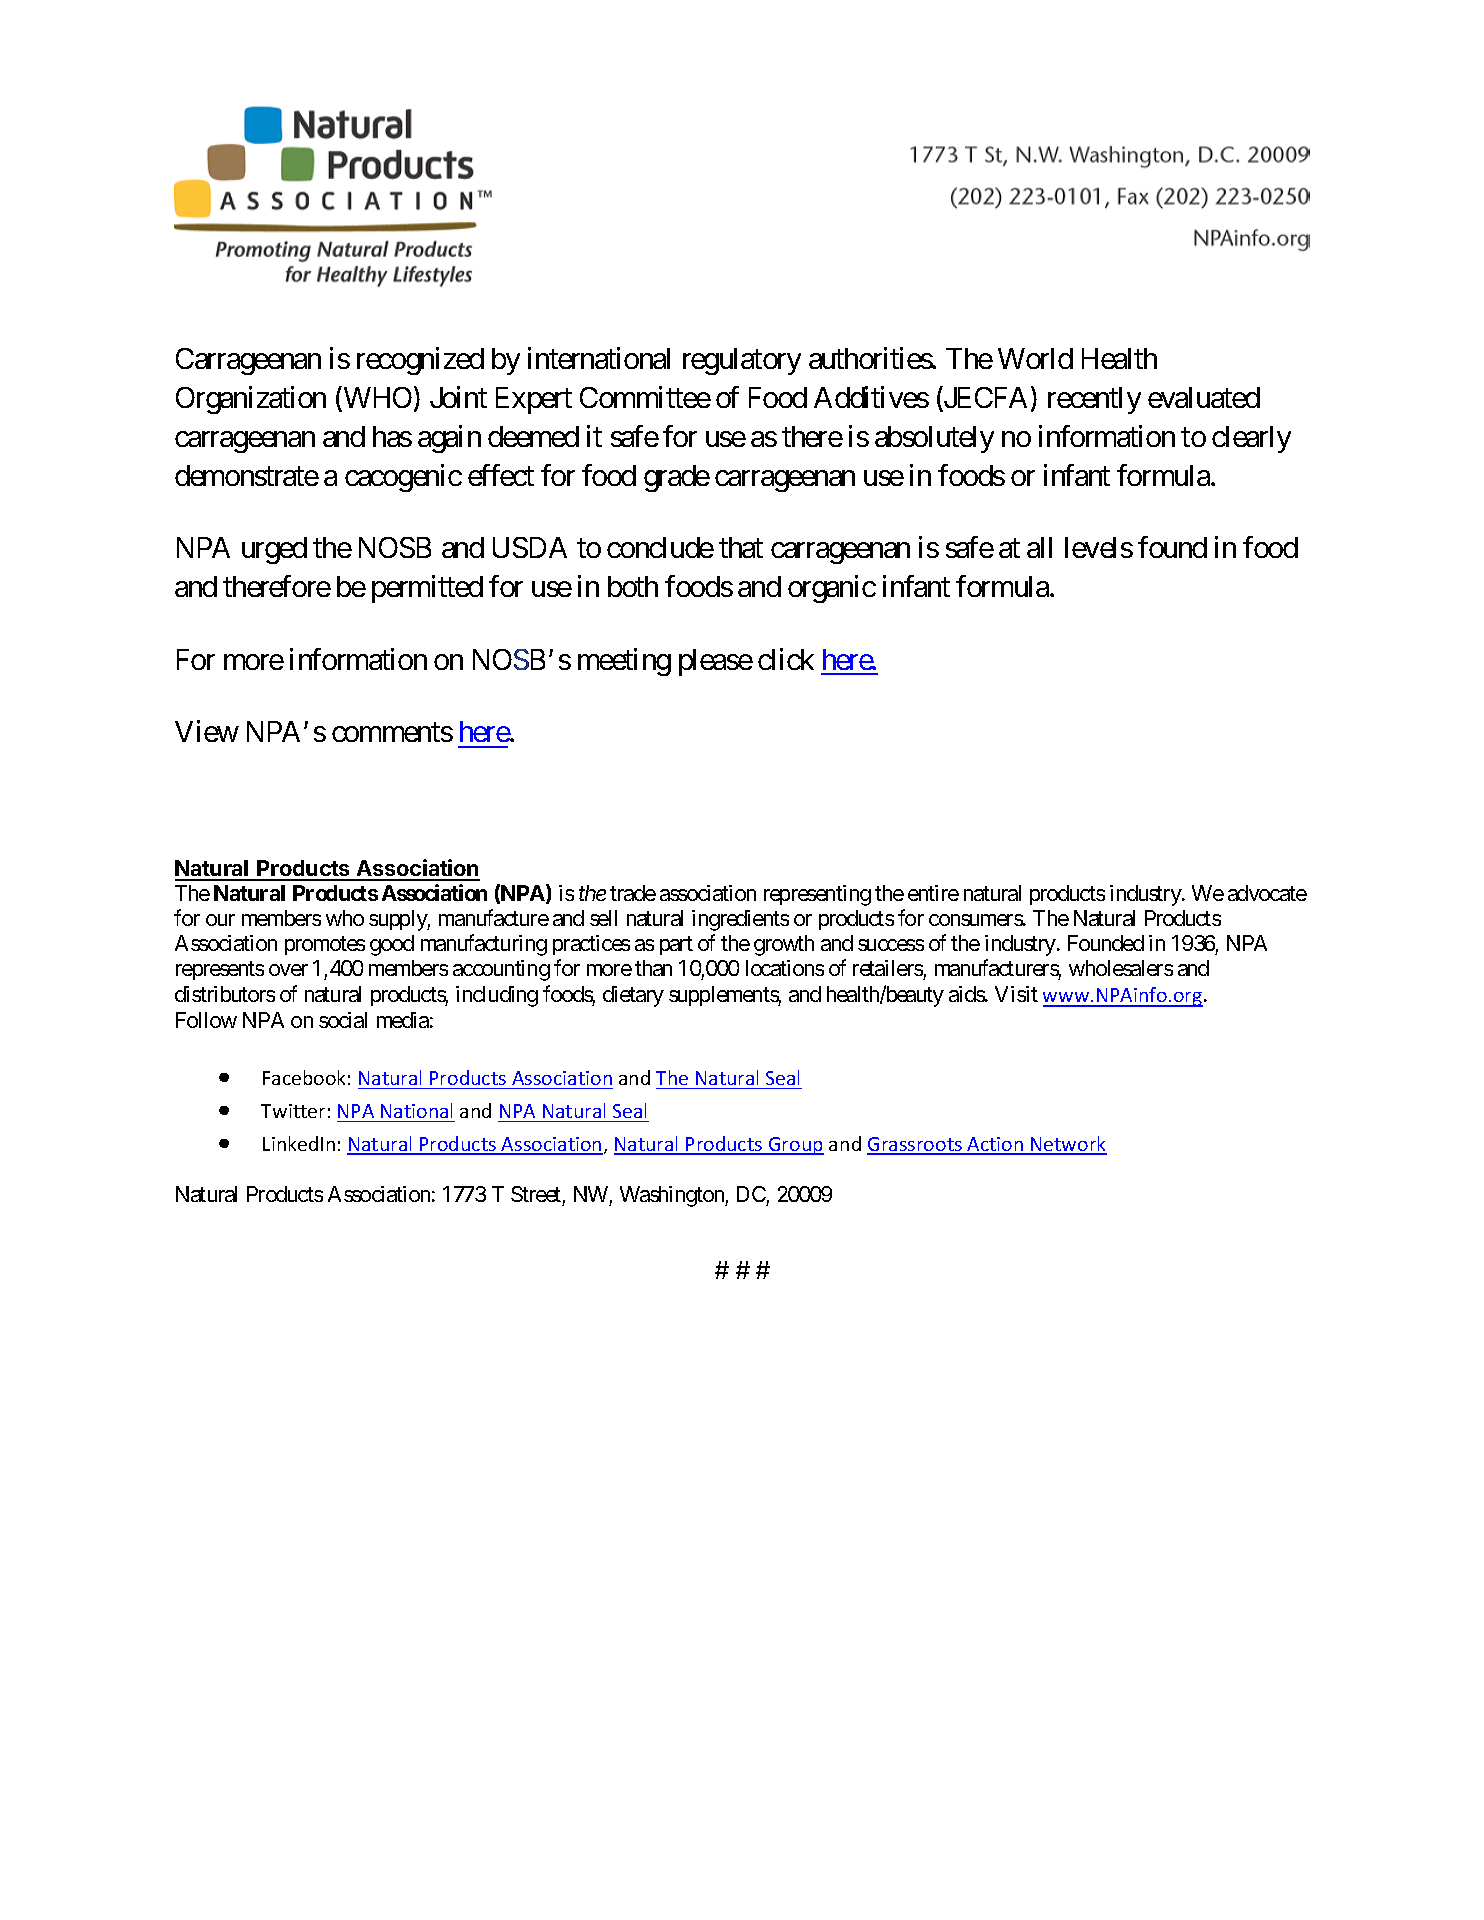 The width and height of the screenshot is (1484, 1920). Describe the element at coordinates (1094, 400) in the screenshot. I see `recently` at that location.
